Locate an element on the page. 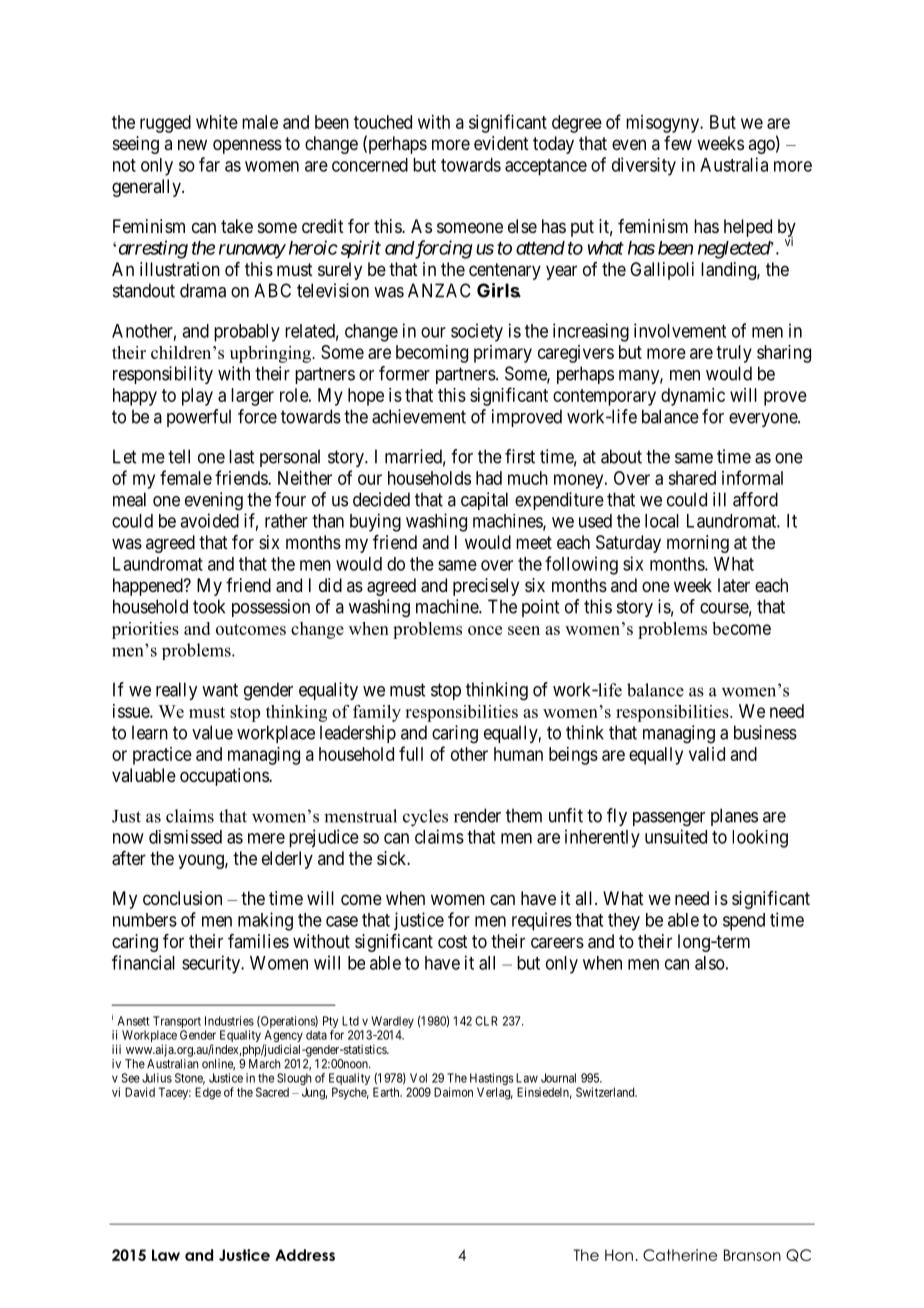 The image size is (924, 1308). few is located at coordinates (678, 143).
